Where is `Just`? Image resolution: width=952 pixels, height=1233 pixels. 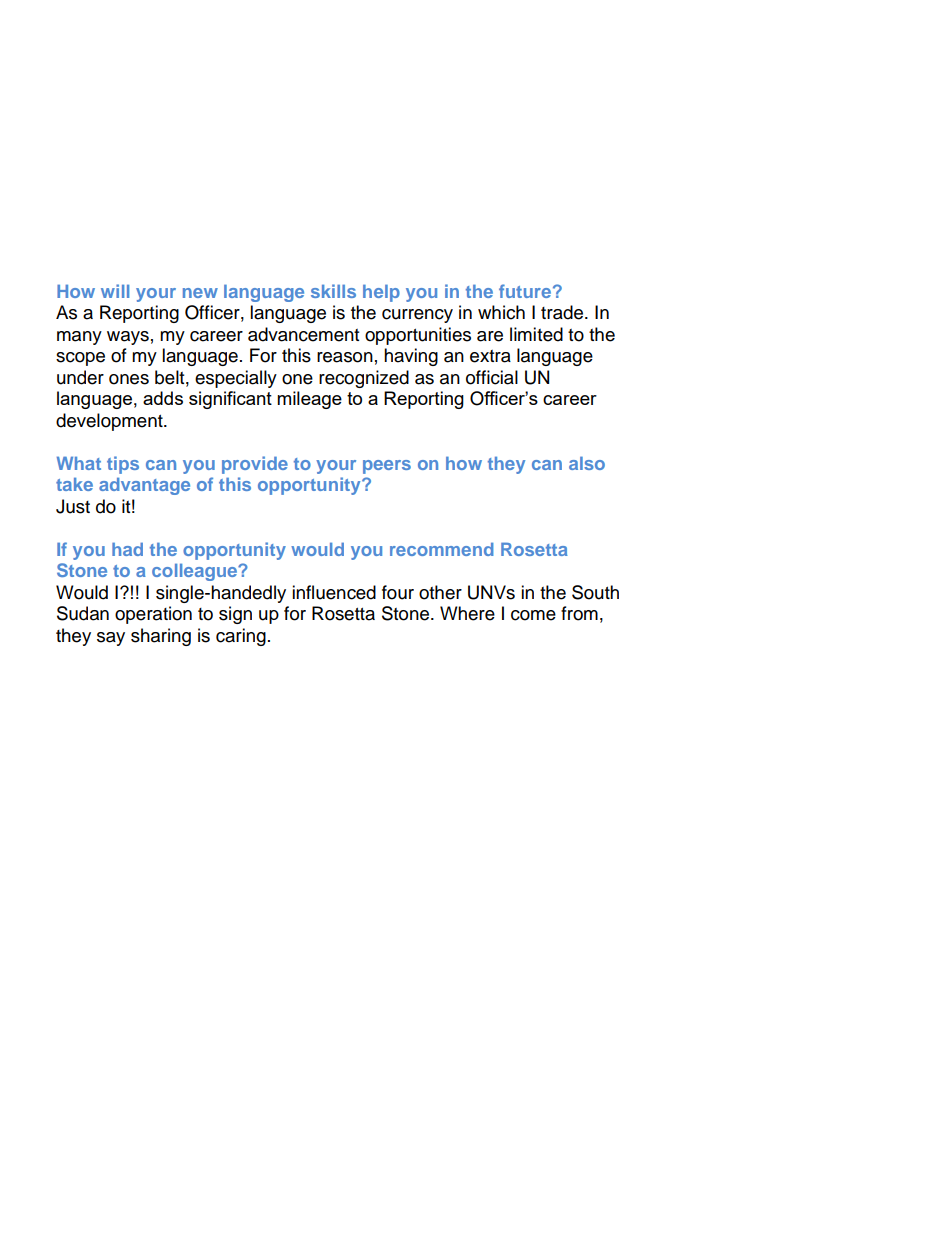 Just is located at coordinates (73, 506).
